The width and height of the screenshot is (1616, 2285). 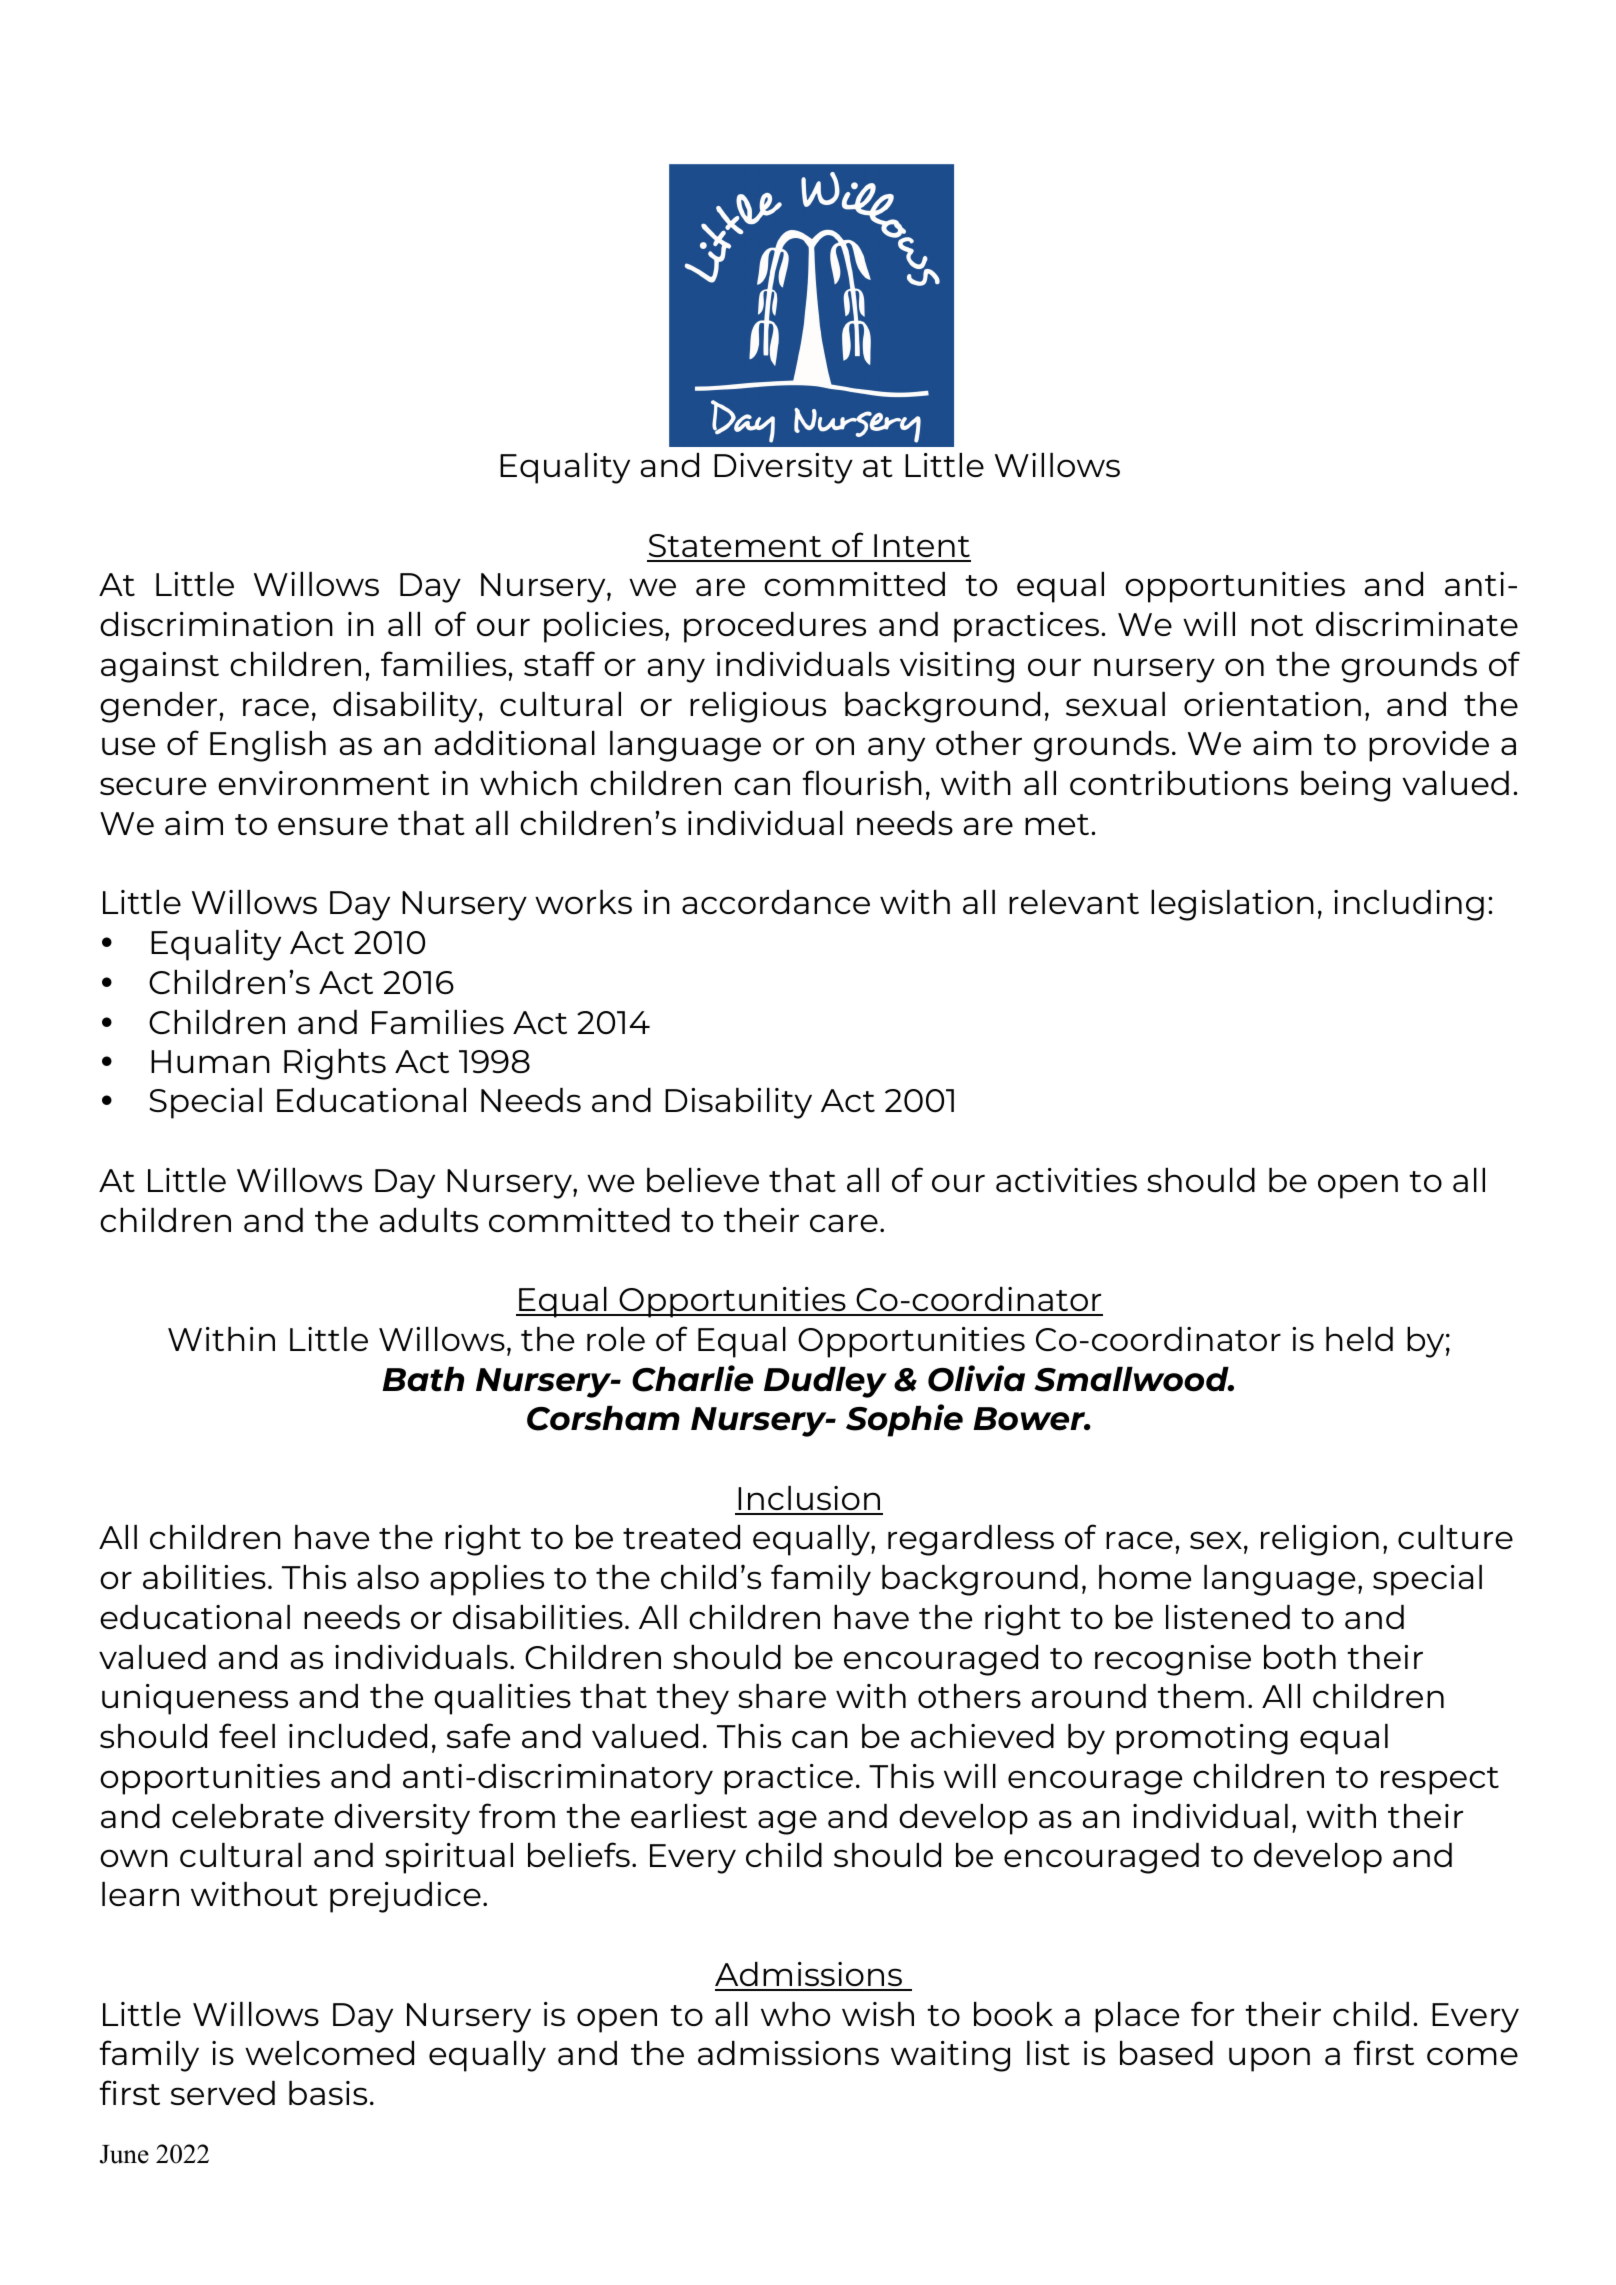 What do you see at coordinates (758, 707) in the screenshot?
I see `religious` at bounding box center [758, 707].
